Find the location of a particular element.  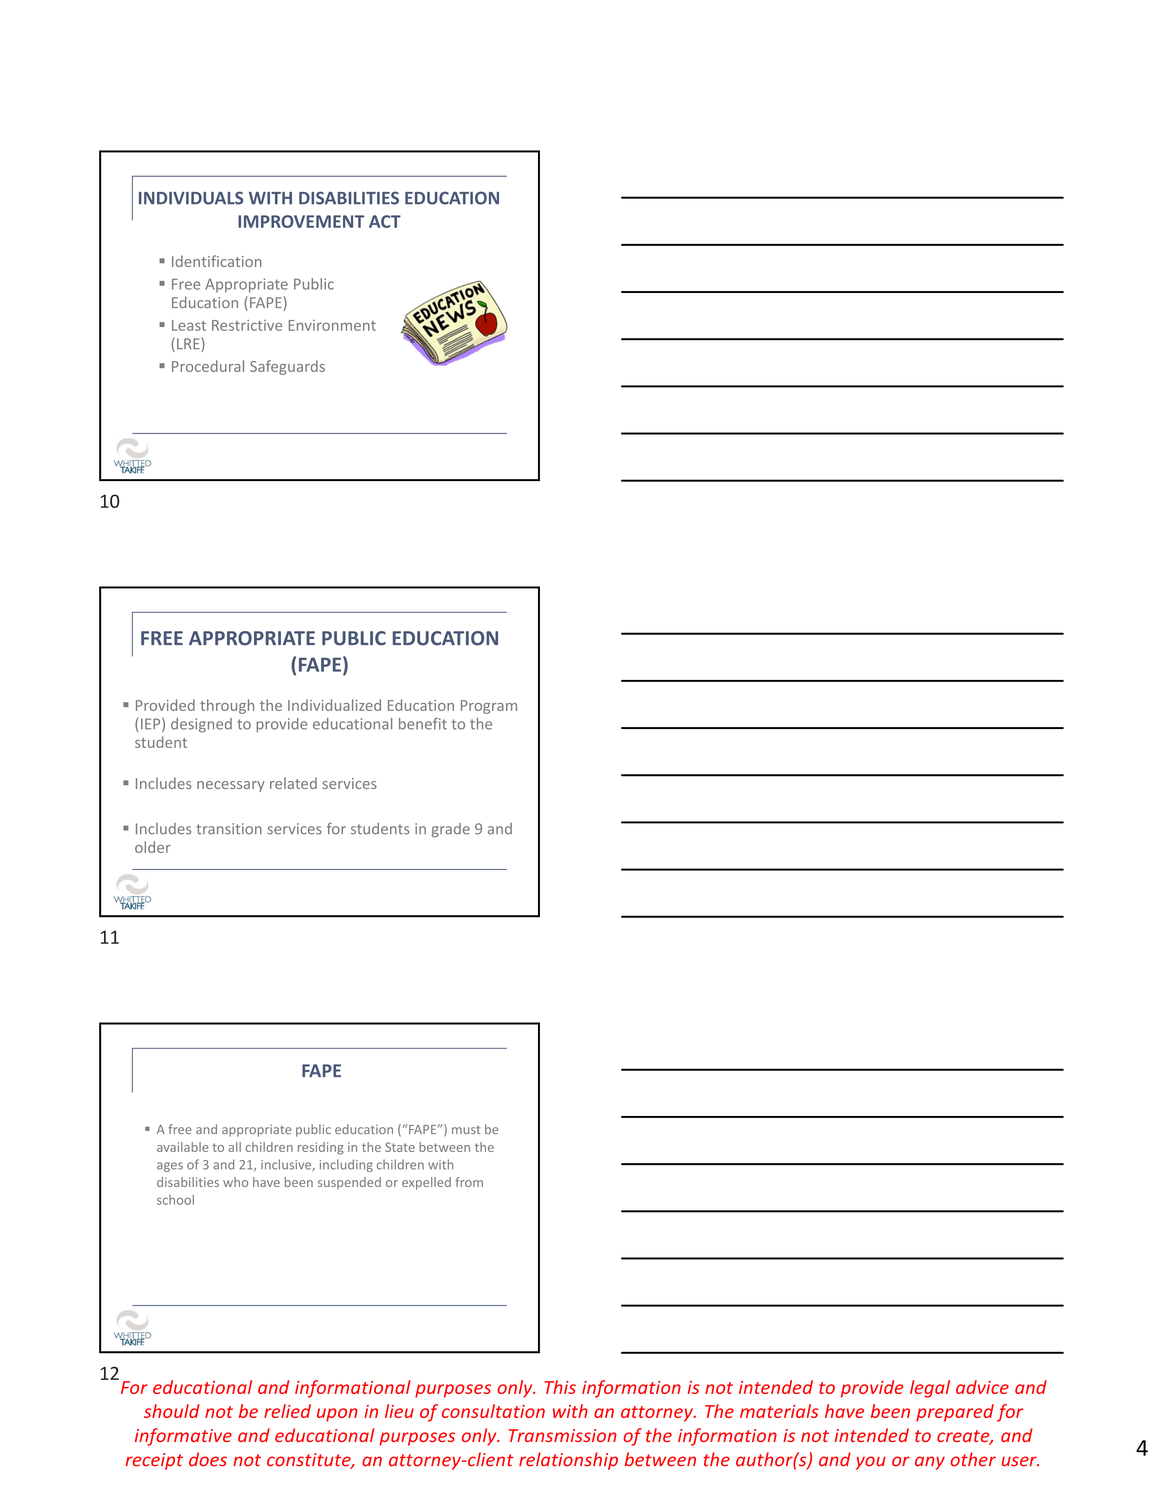

Transmission is located at coordinates (562, 1435).
